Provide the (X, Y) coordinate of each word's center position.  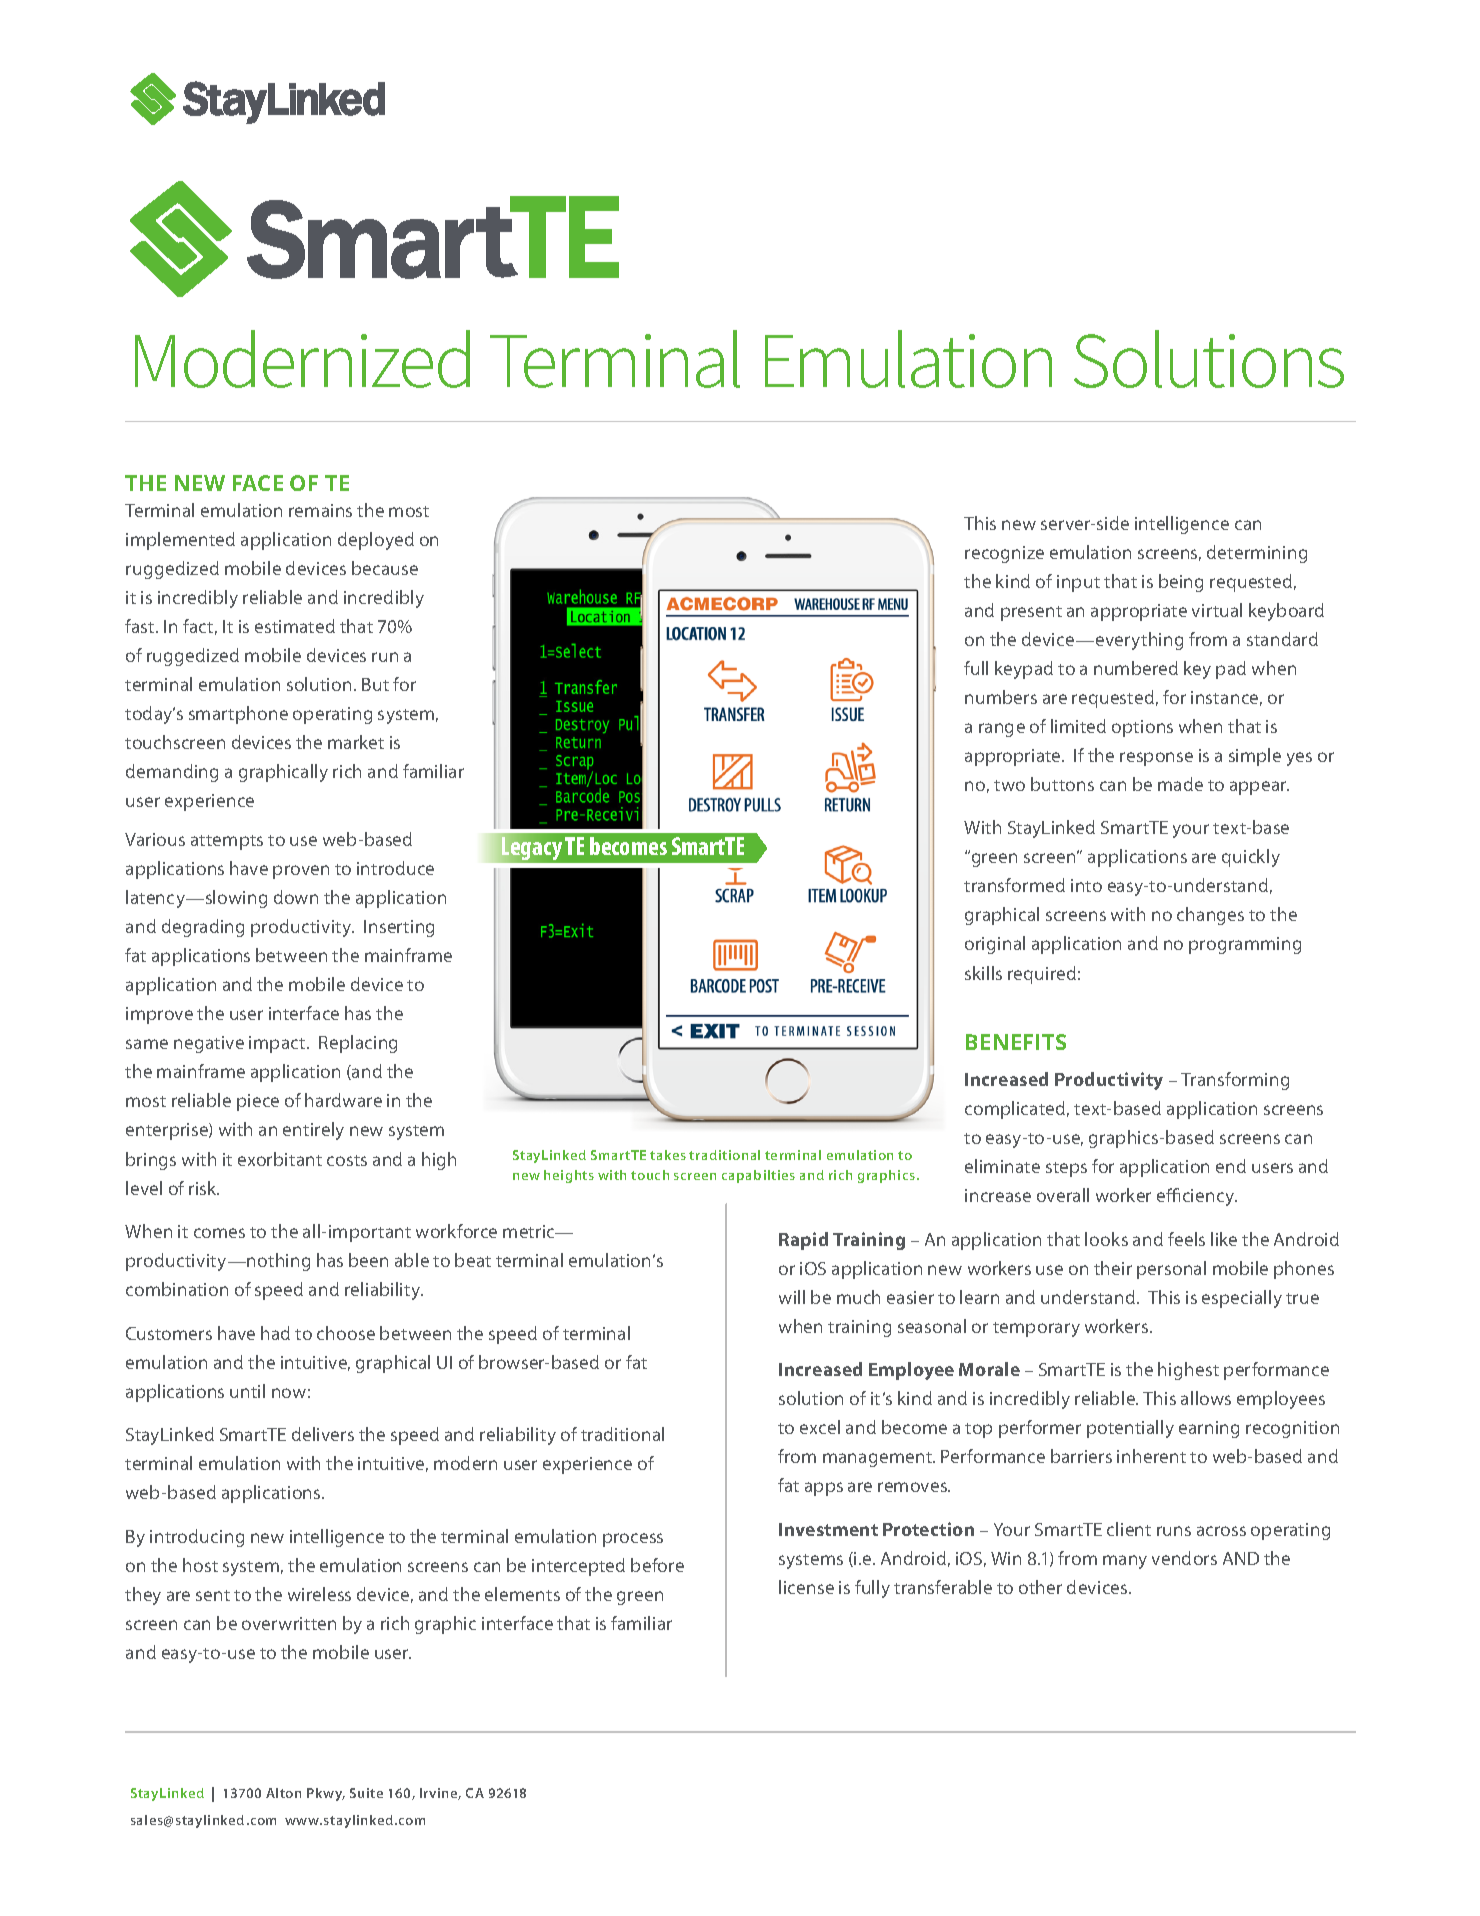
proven (301, 872)
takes (668, 1155)
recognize (1004, 554)
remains (320, 510)
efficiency (1197, 1197)
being (1181, 583)
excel (820, 1427)
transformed (1014, 885)
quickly (1251, 858)
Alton (283, 1793)
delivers (323, 1434)
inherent (1151, 1456)
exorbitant (280, 1159)
